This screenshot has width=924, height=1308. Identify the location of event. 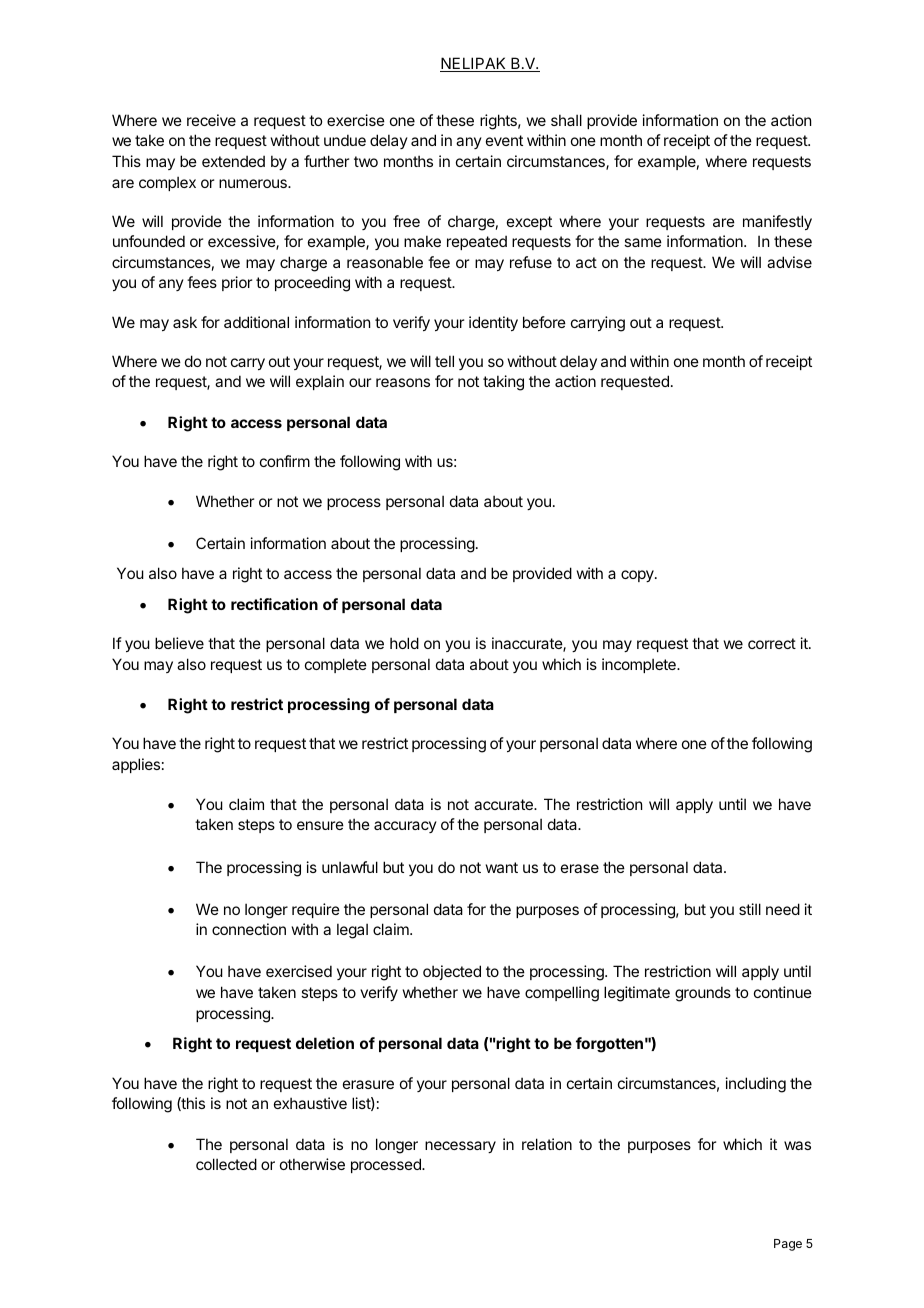
(504, 140).
